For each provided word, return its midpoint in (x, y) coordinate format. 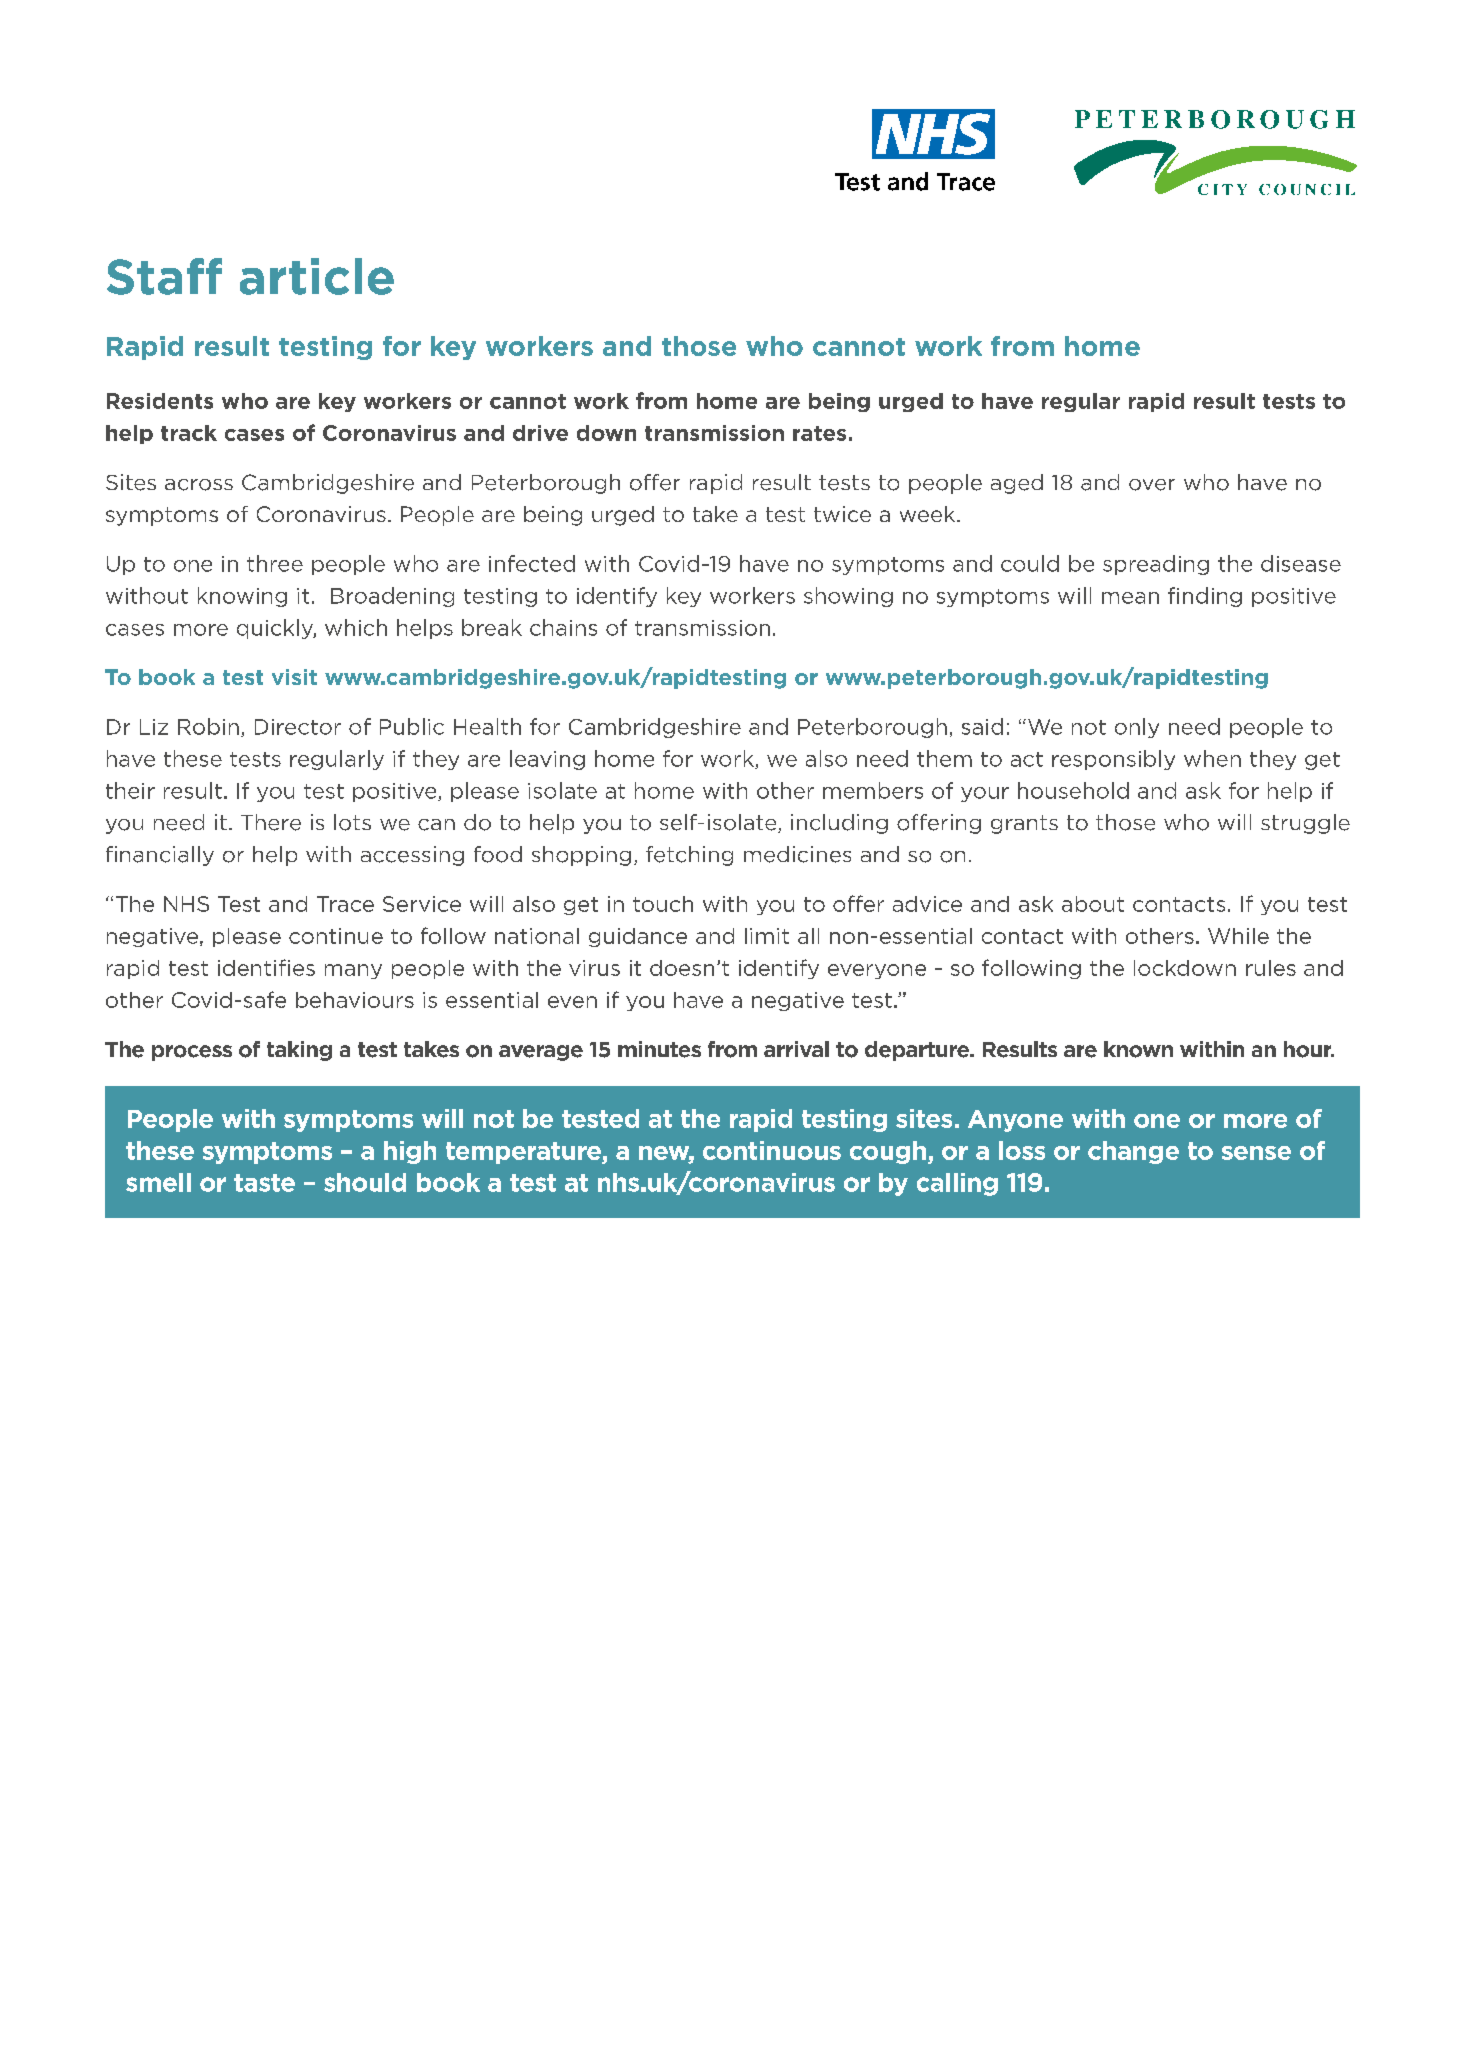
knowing (242, 597)
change (1133, 1152)
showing (848, 597)
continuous (772, 1150)
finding (1205, 597)
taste (264, 1183)
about (1093, 904)
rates (819, 433)
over (1152, 485)
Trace (345, 904)
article (317, 276)
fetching (689, 856)
